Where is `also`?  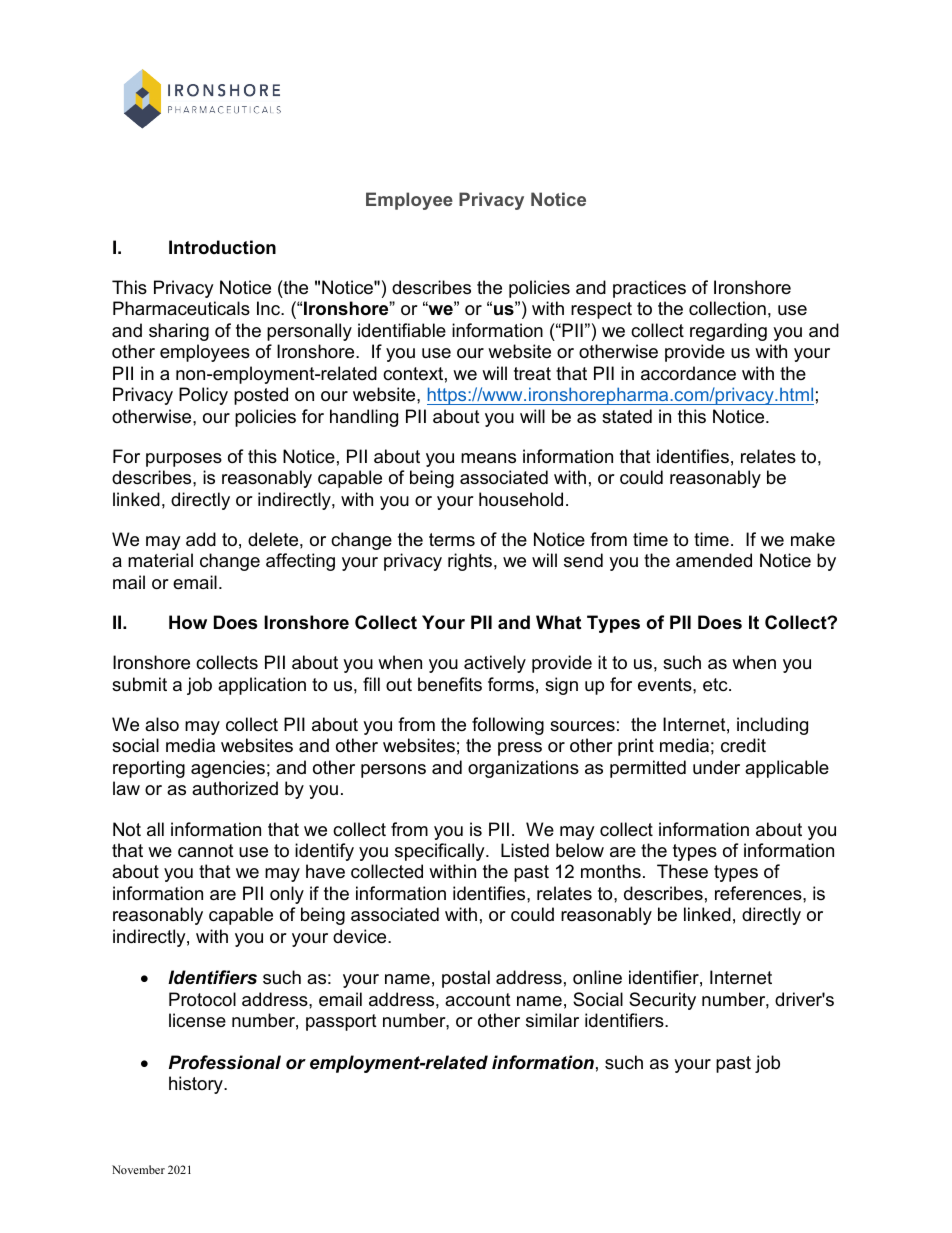
also is located at coordinates (162, 724).
